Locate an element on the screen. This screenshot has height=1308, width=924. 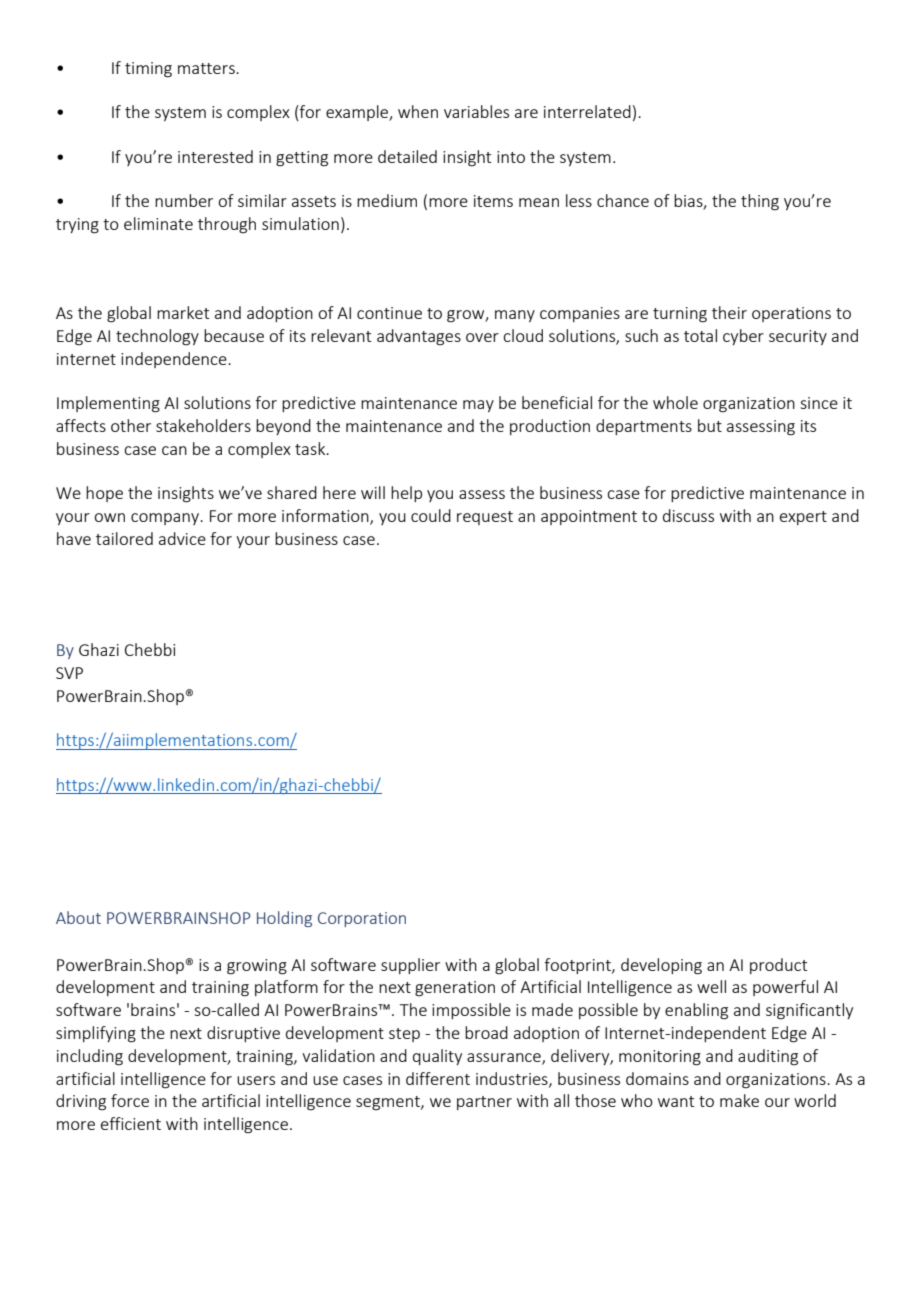
advantages is located at coordinates (419, 337).
